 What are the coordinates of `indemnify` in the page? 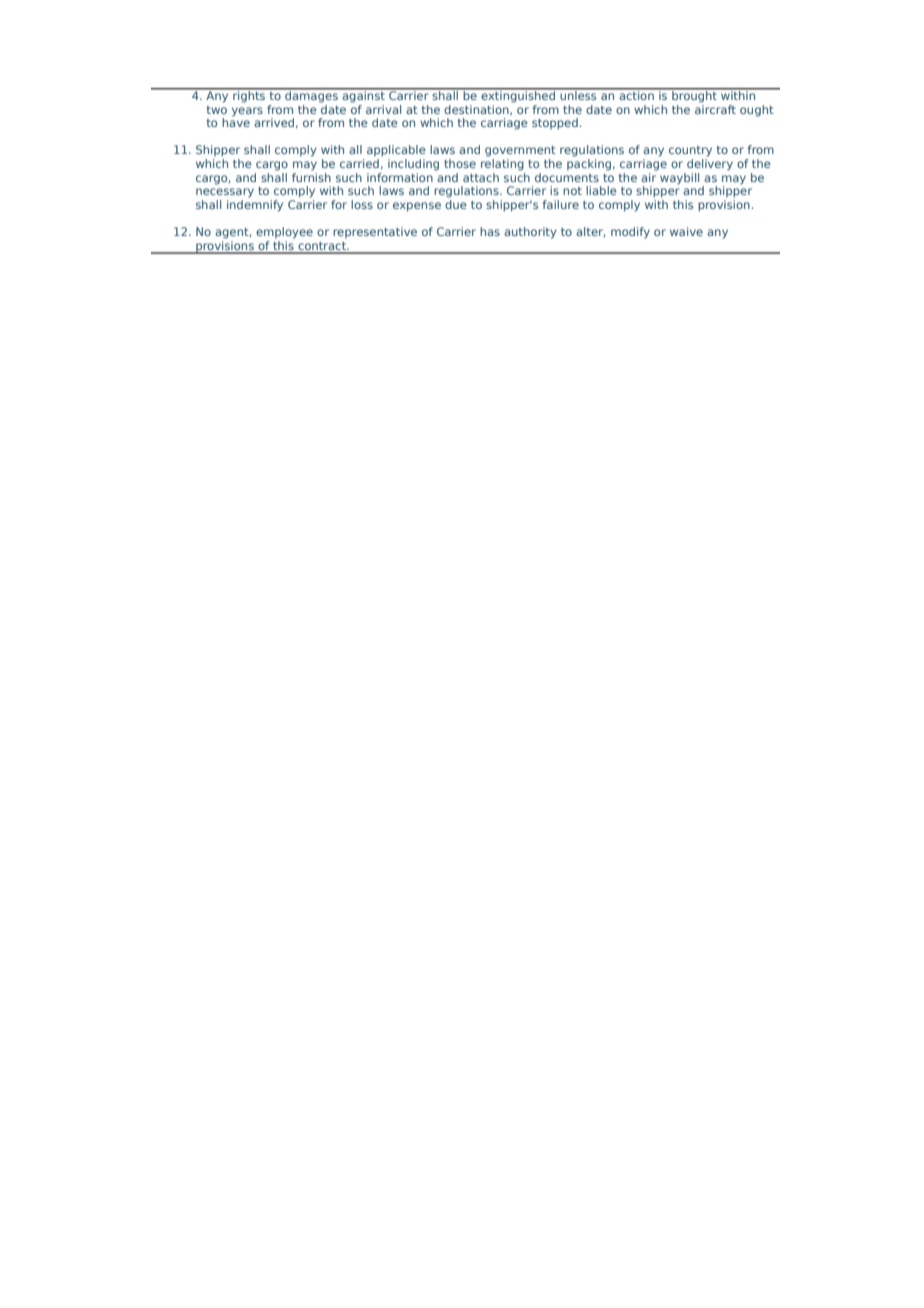 It's located at (255, 204).
